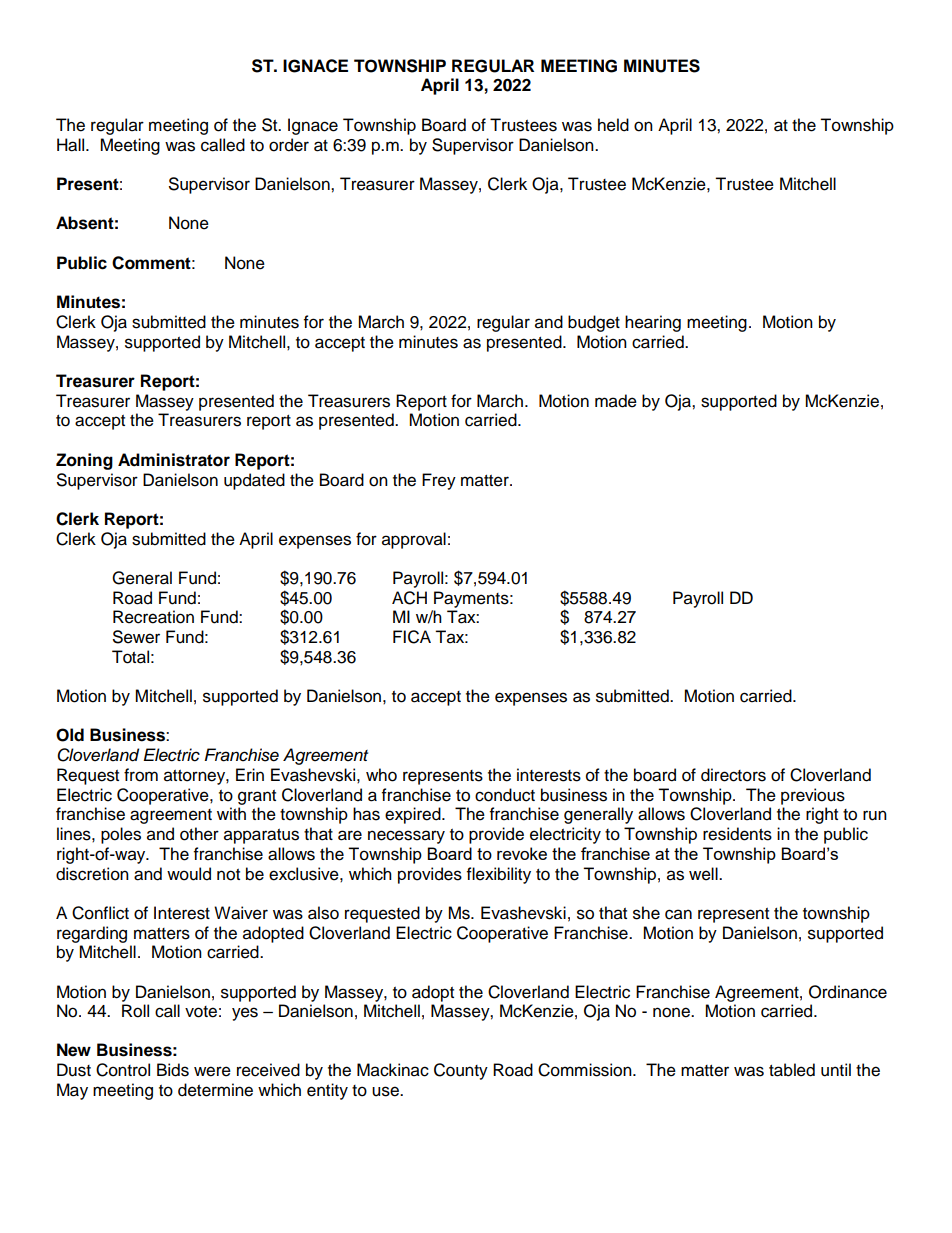  I want to click on hearing, so click(653, 323).
